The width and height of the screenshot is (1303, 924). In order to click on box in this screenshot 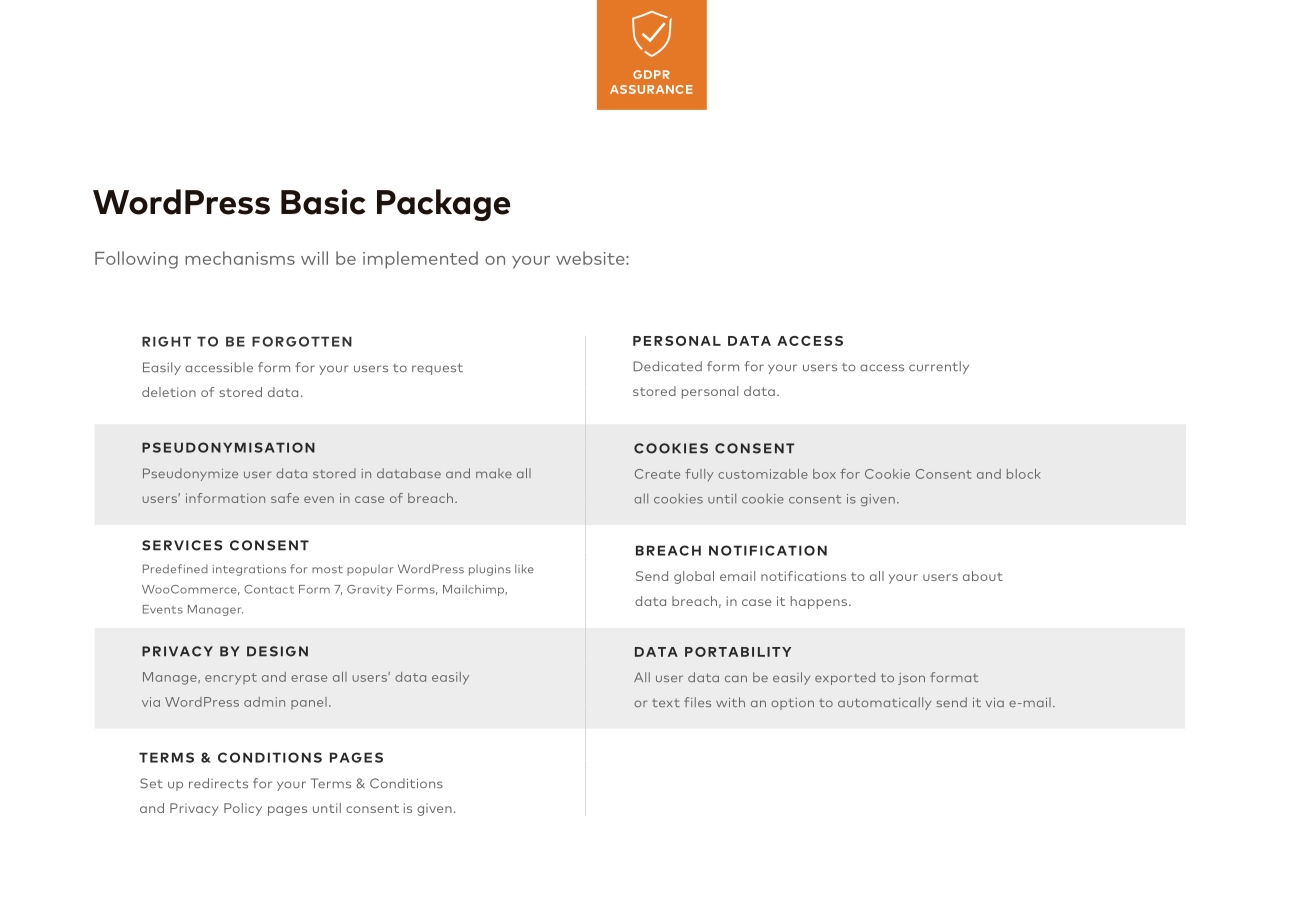, I will do `click(824, 474)`.
